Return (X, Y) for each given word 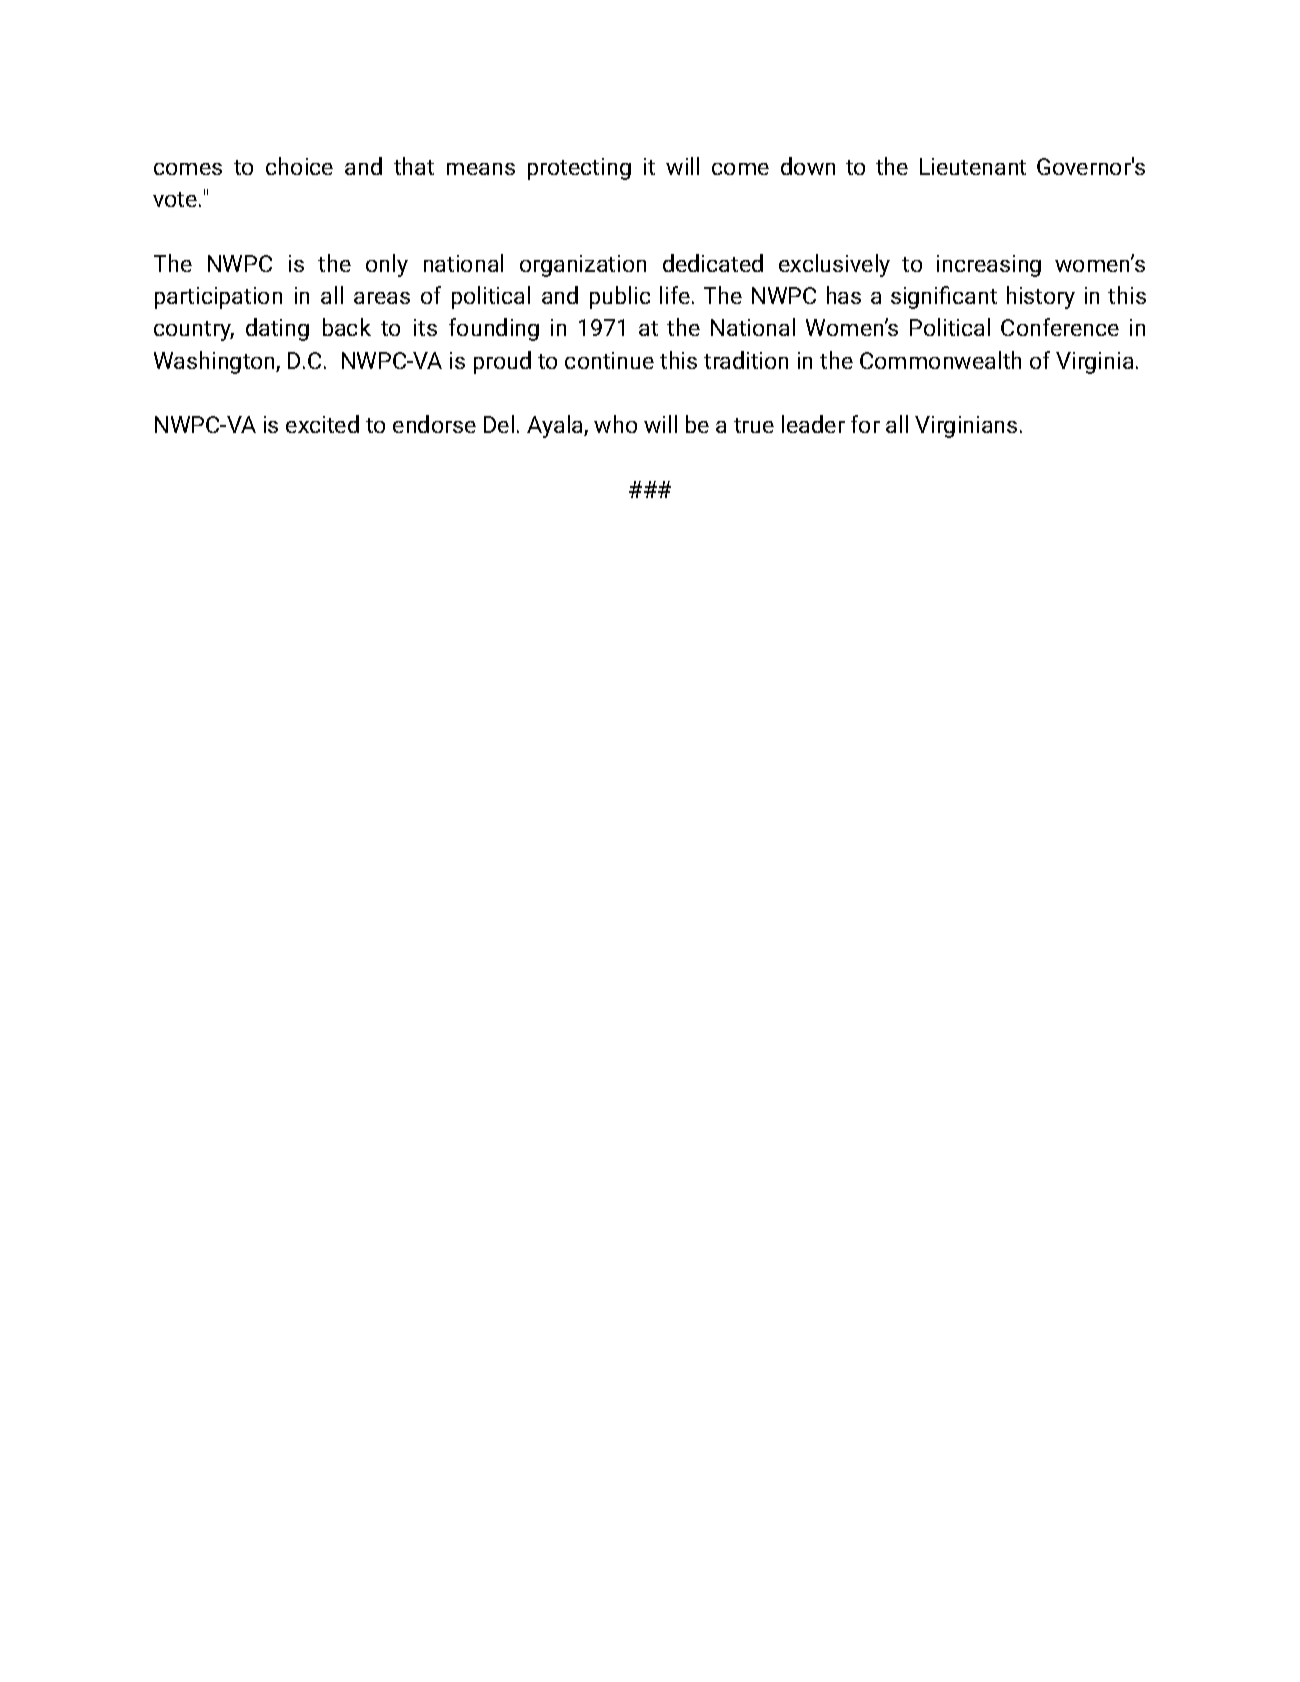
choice (299, 166)
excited (322, 424)
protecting (579, 169)
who (615, 424)
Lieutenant (973, 166)
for (865, 424)
